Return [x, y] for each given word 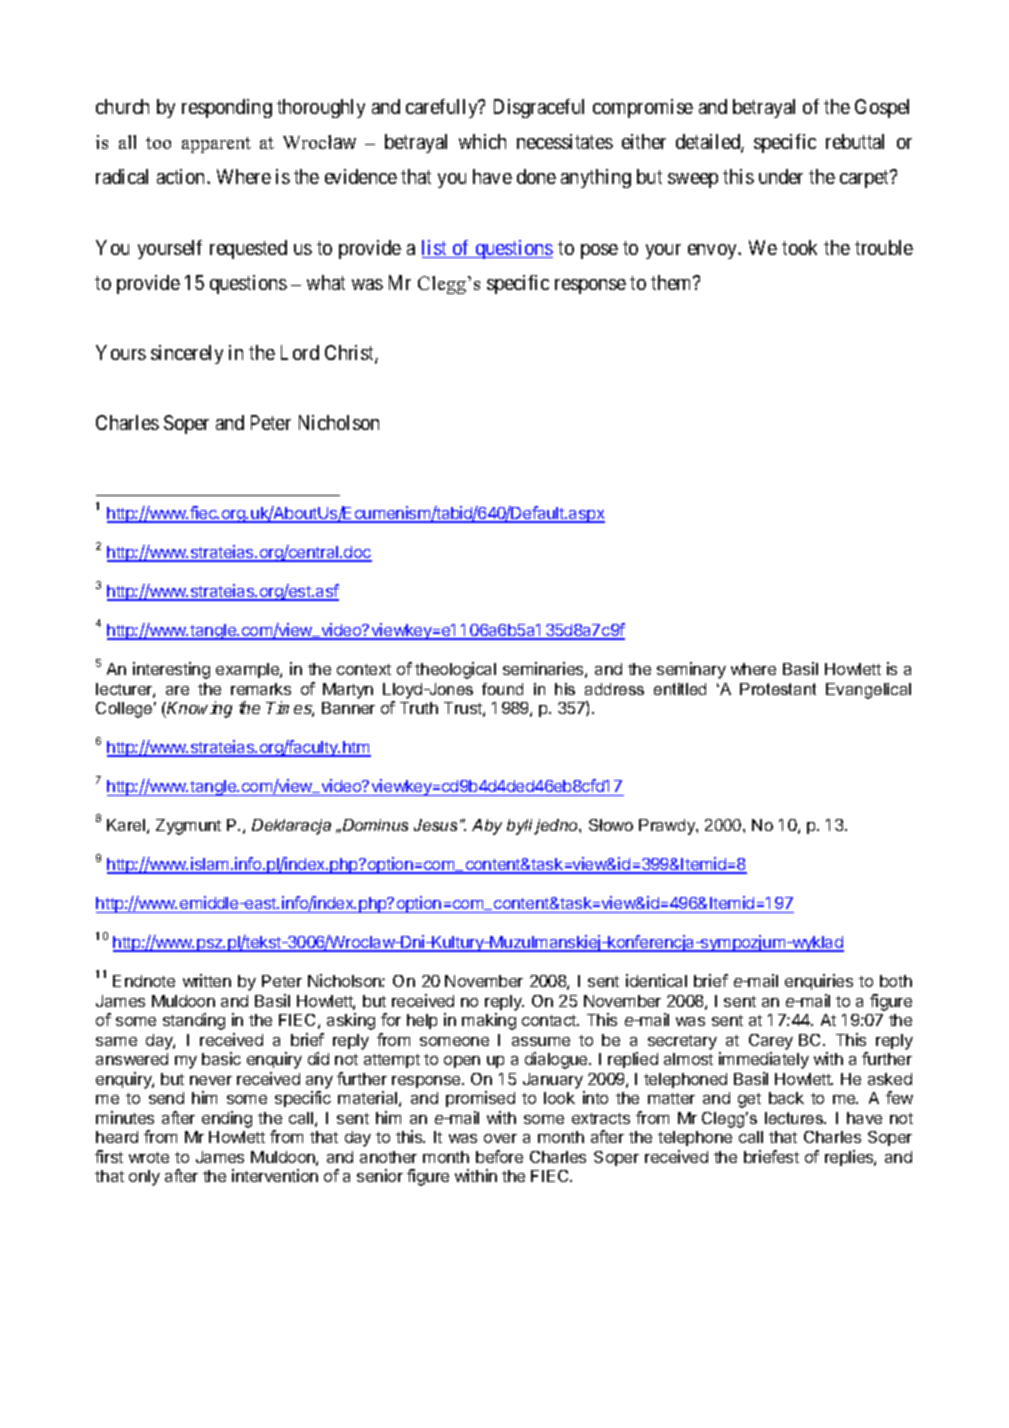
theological [455, 670]
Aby [487, 827]
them [673, 282]
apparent [216, 145]
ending [227, 1119]
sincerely [187, 354]
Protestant [778, 689]
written [207, 980]
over [500, 1138]
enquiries [819, 982]
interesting [171, 670]
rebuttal [855, 141]
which [482, 141]
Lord [300, 352]
